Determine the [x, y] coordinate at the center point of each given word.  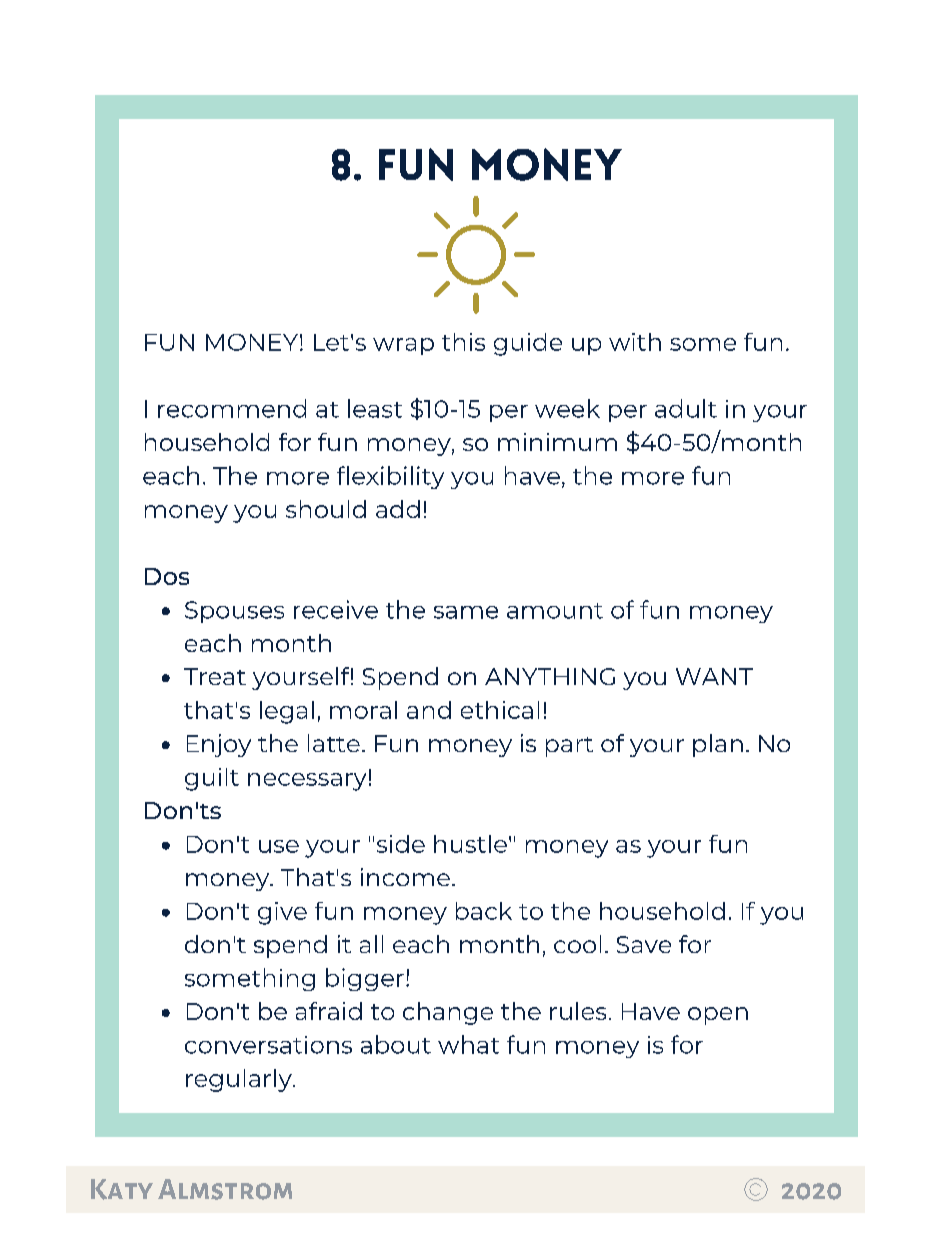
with [635, 342]
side [401, 844]
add [398, 509]
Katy [122, 1189]
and [429, 710]
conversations [268, 1045]
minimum [557, 442]
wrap [403, 346]
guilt [212, 779]
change [448, 1013]
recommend [232, 408]
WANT [714, 676]
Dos [167, 576]
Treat [215, 676]
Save [644, 944]
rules [578, 1011]
